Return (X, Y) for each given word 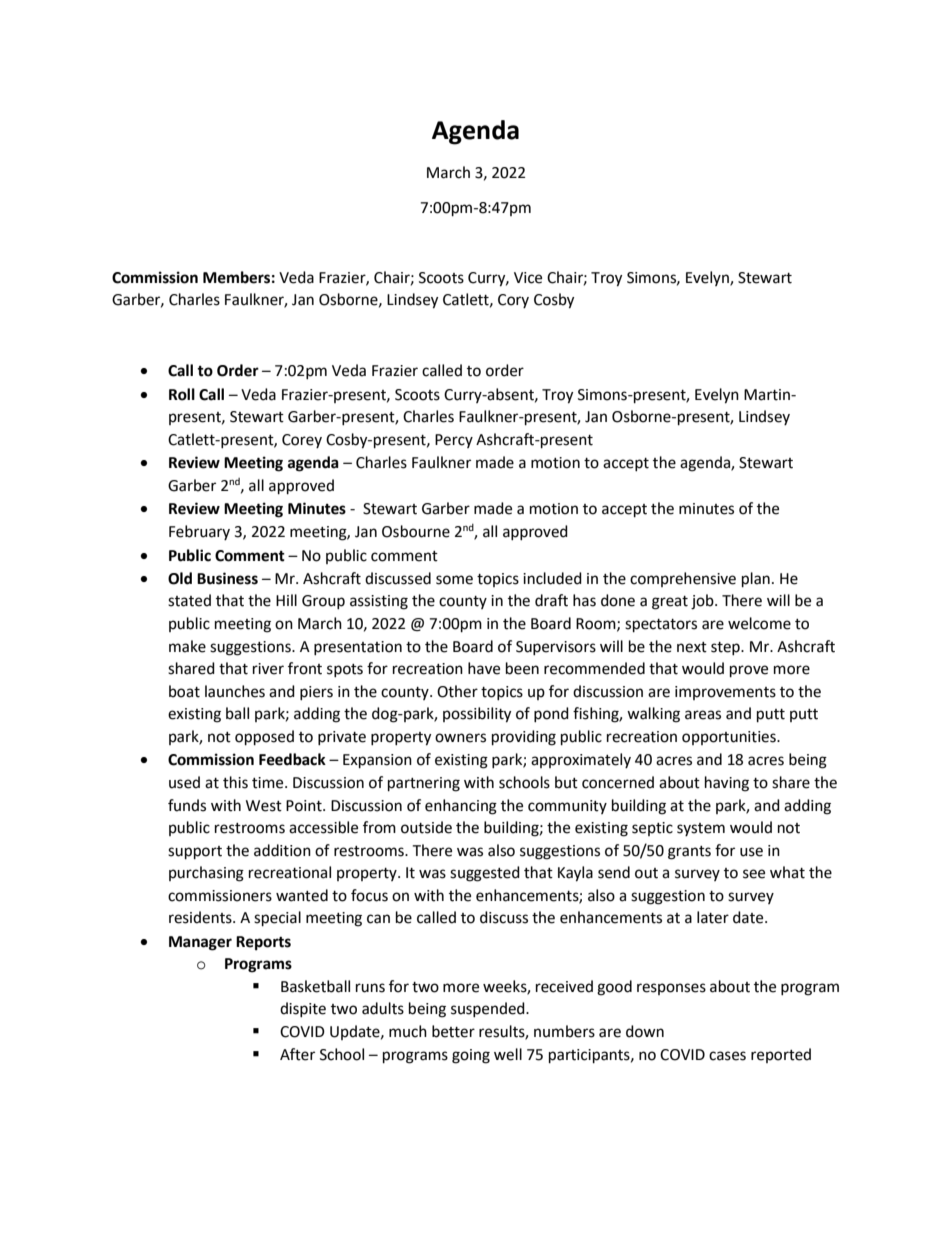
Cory (513, 301)
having (727, 784)
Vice (528, 278)
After (297, 1054)
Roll (182, 394)
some (454, 580)
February (199, 532)
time (269, 783)
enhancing (461, 807)
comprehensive (683, 579)
